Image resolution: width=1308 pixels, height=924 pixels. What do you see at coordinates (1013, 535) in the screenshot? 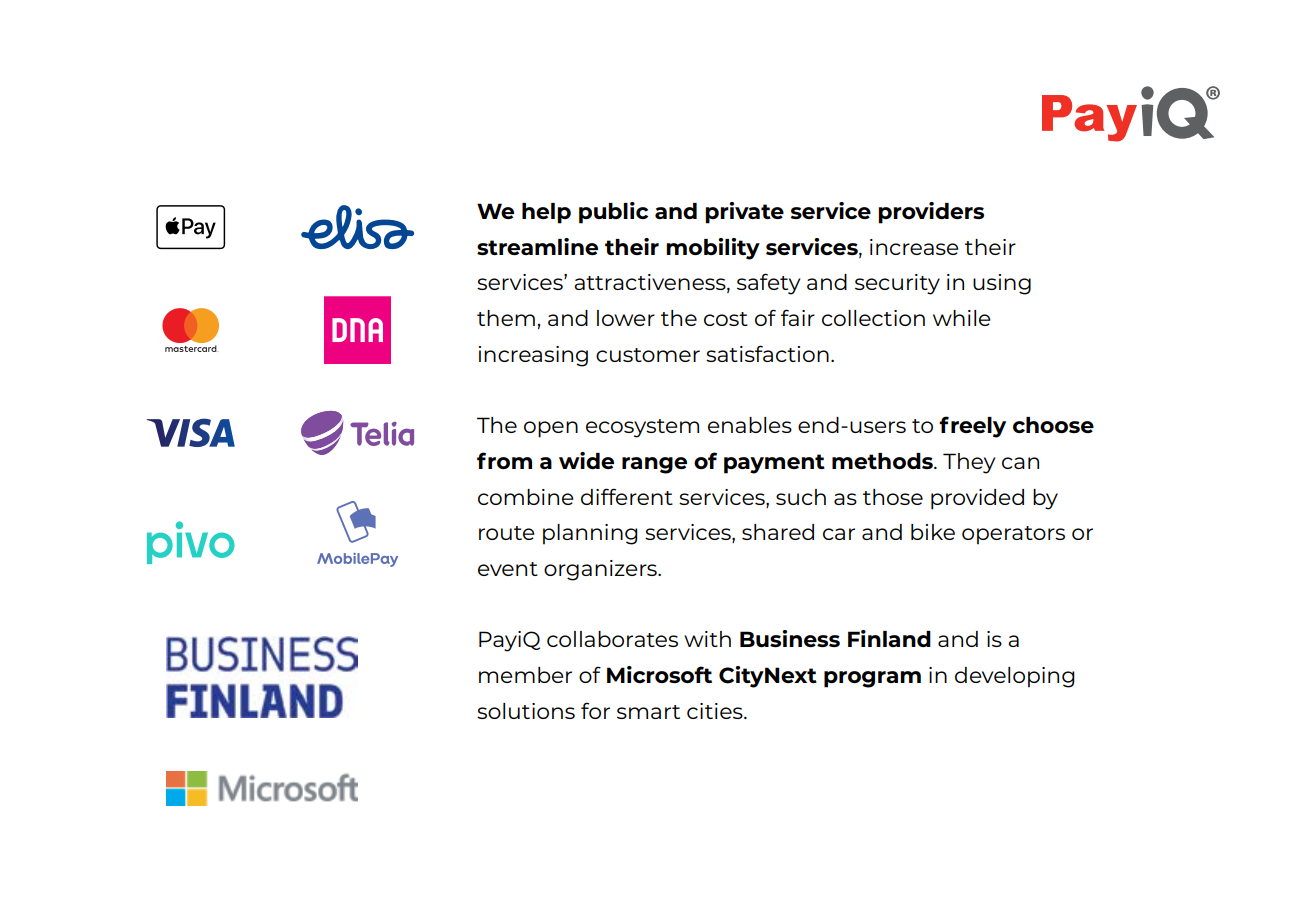
I see `operators` at bounding box center [1013, 535].
